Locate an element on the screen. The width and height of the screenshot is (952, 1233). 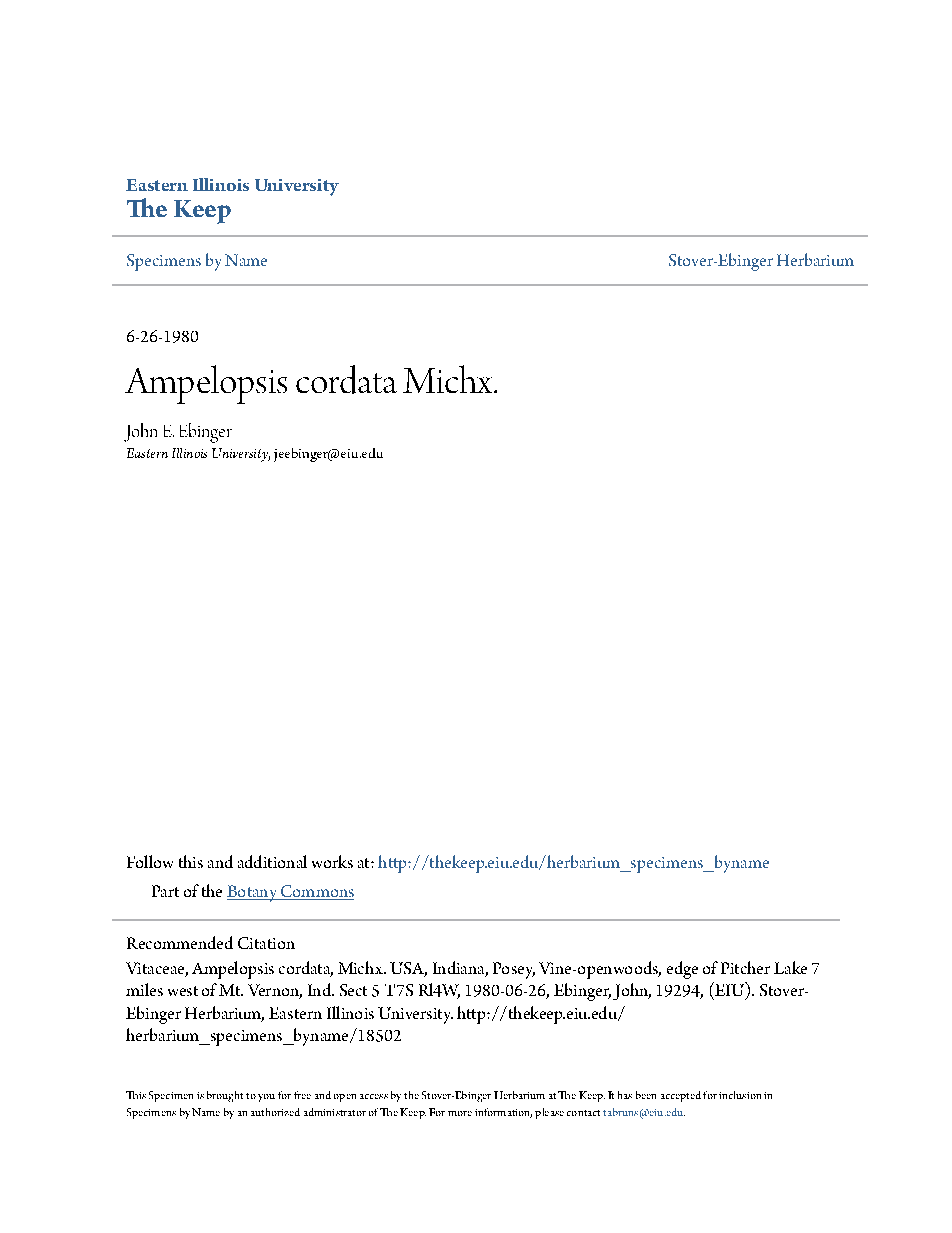
edge is located at coordinates (682, 970).
